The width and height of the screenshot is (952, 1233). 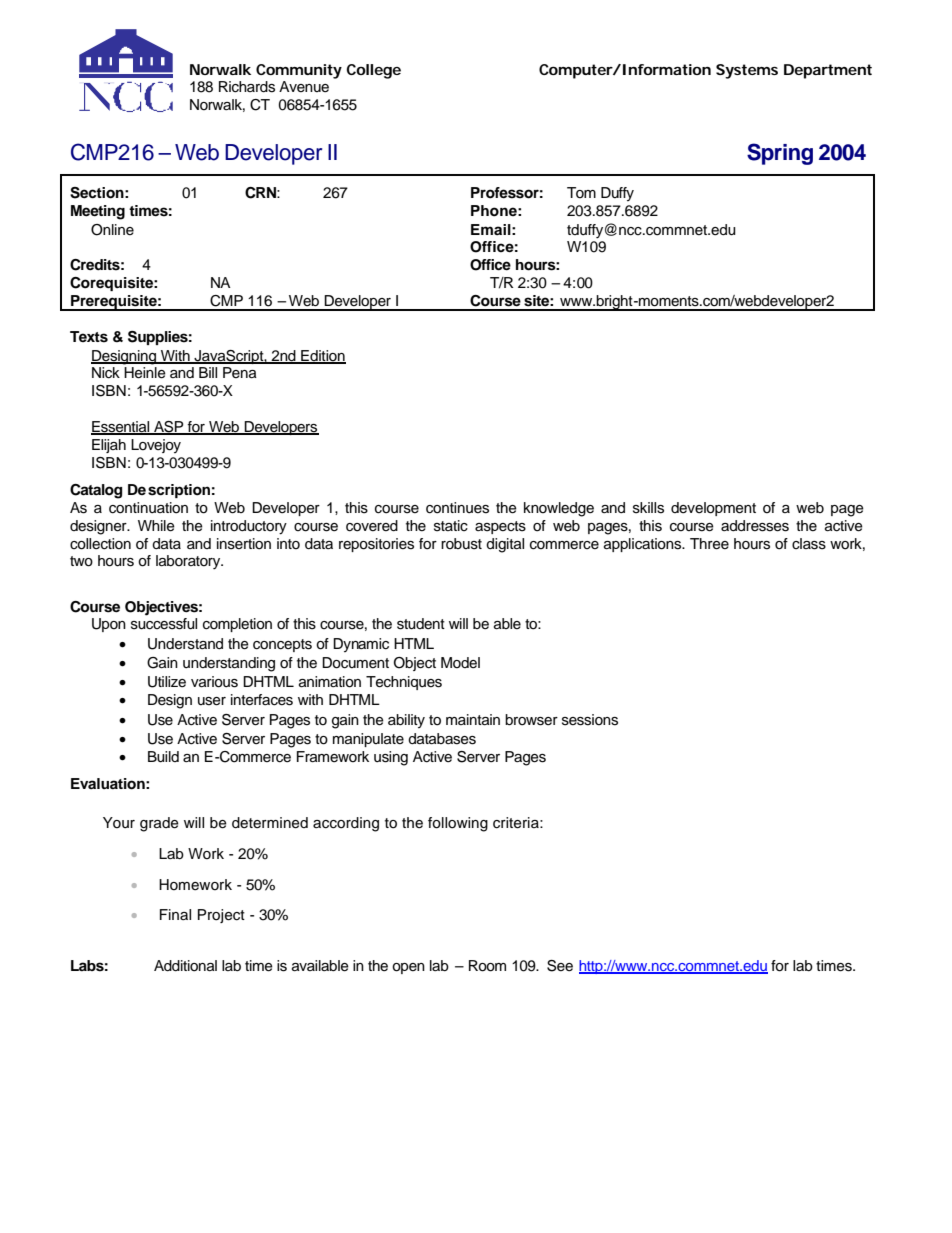 I want to click on addresses, so click(x=755, y=526).
